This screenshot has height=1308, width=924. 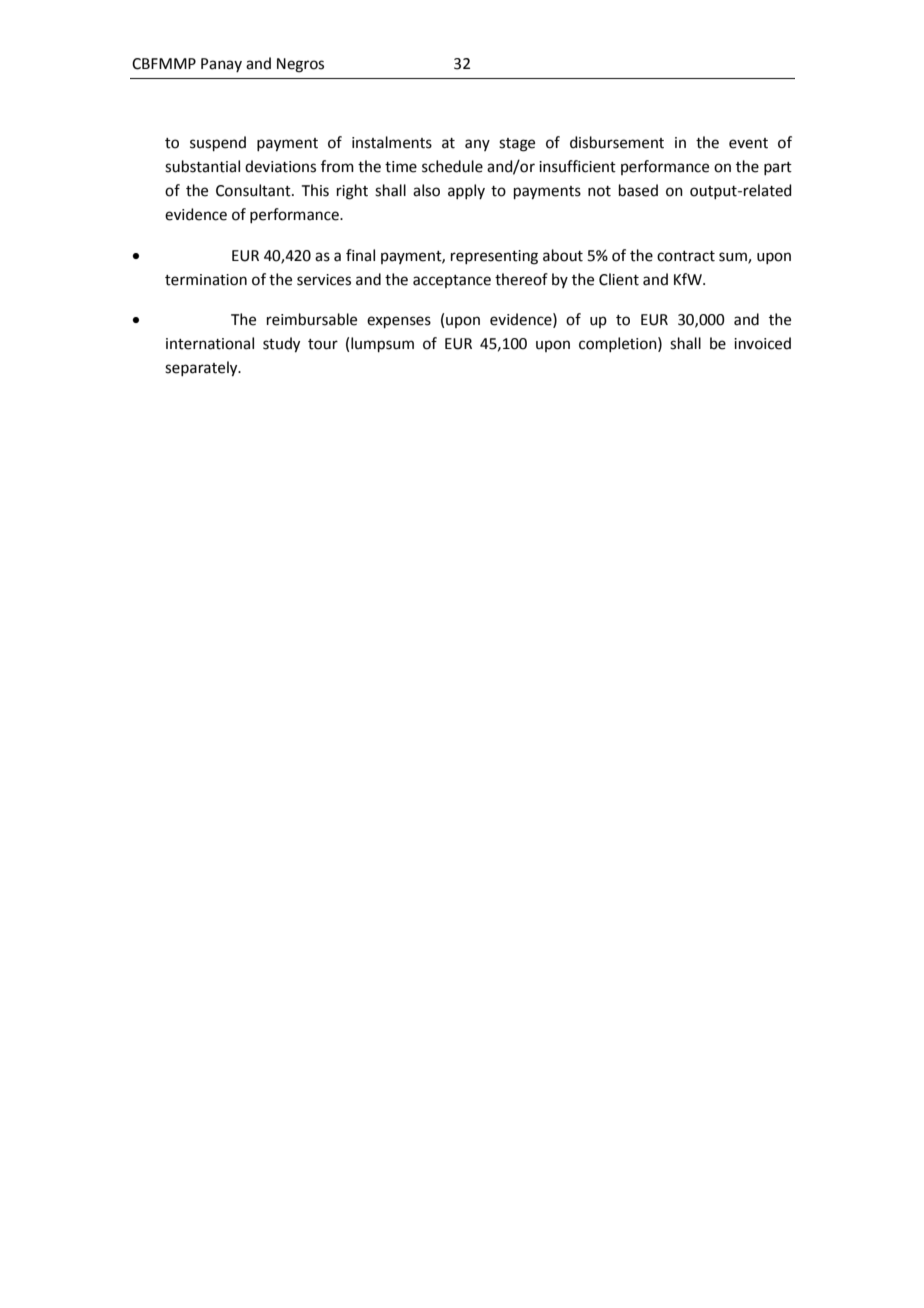 I want to click on stage, so click(x=517, y=145).
